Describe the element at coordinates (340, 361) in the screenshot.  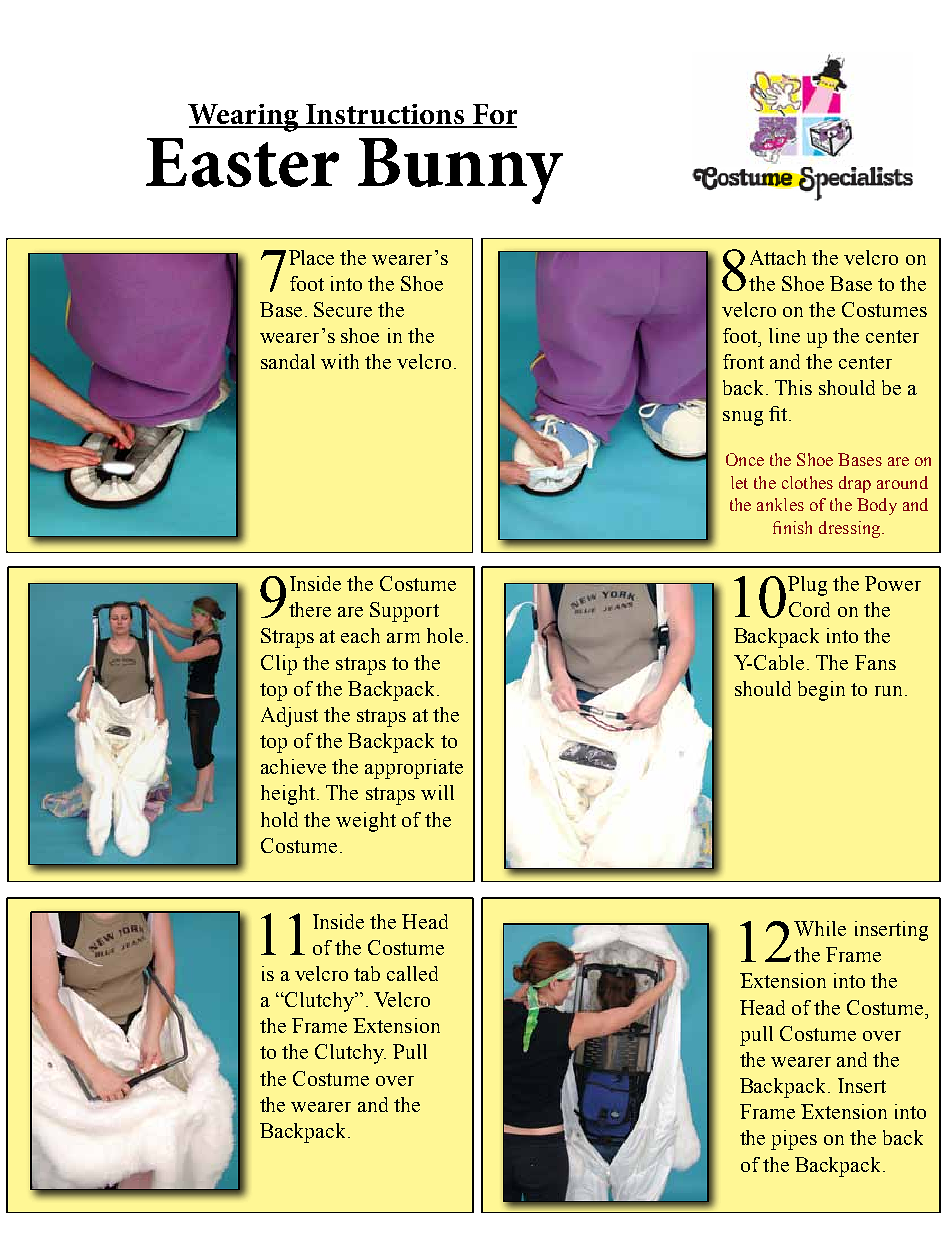
I see `with` at that location.
